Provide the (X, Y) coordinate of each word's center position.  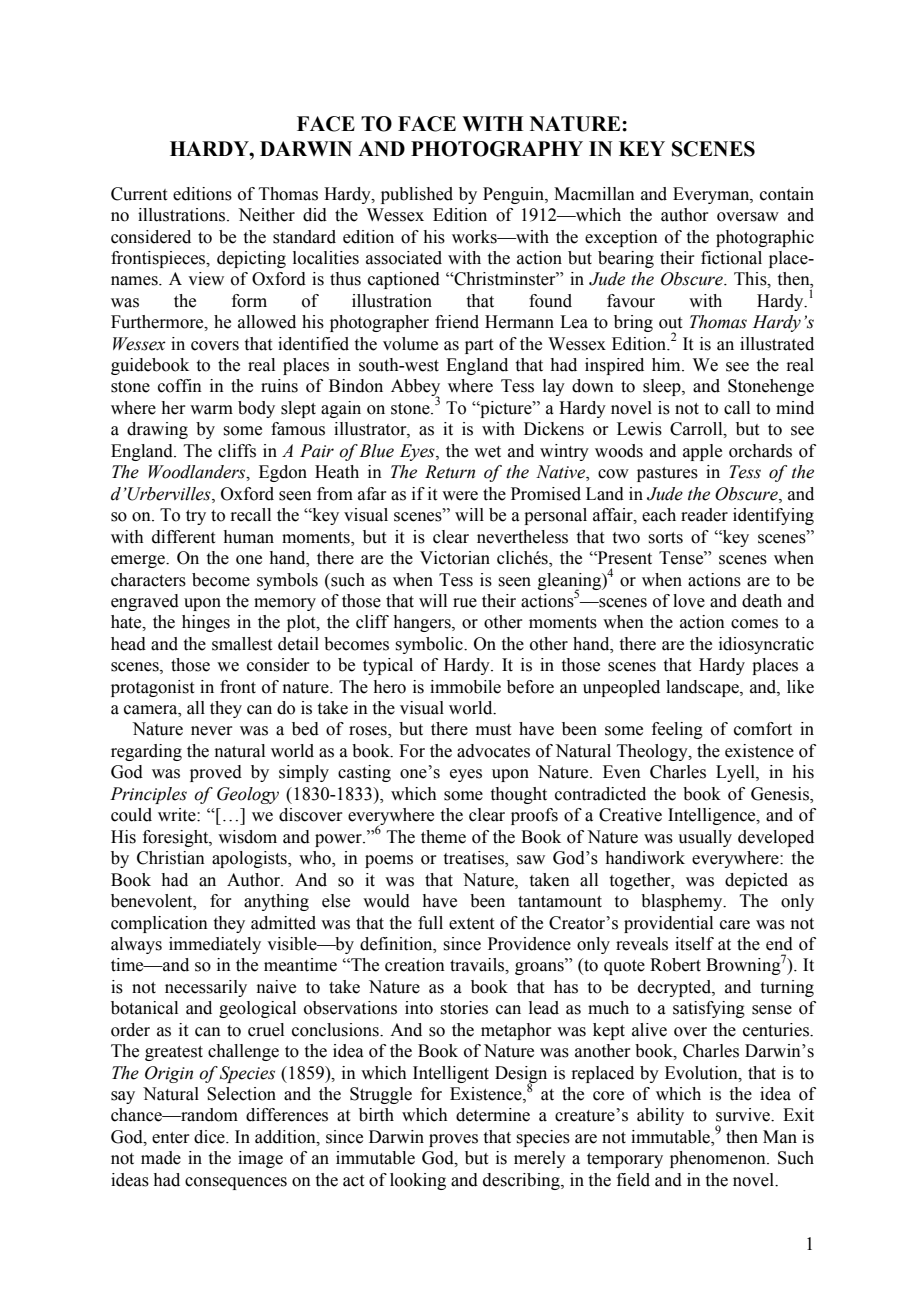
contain (787, 194)
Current (139, 194)
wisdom (247, 837)
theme (443, 837)
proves (453, 1140)
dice (210, 1137)
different (183, 537)
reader (704, 515)
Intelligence (713, 816)
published (417, 195)
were (460, 496)
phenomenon (719, 1159)
